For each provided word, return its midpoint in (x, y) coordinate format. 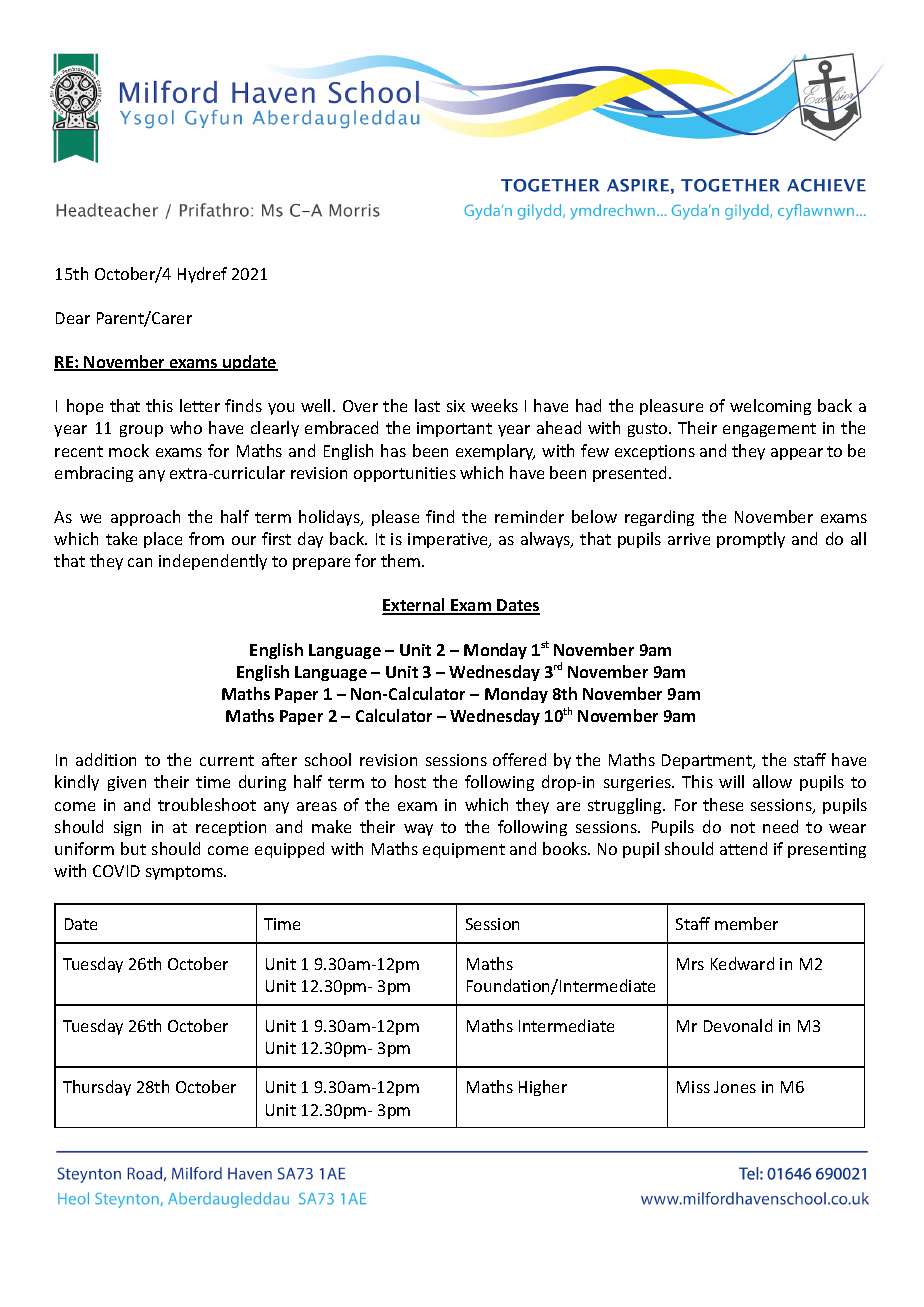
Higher (543, 1088)
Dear (73, 318)
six (456, 406)
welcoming (770, 407)
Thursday (97, 1088)
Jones (735, 1087)
